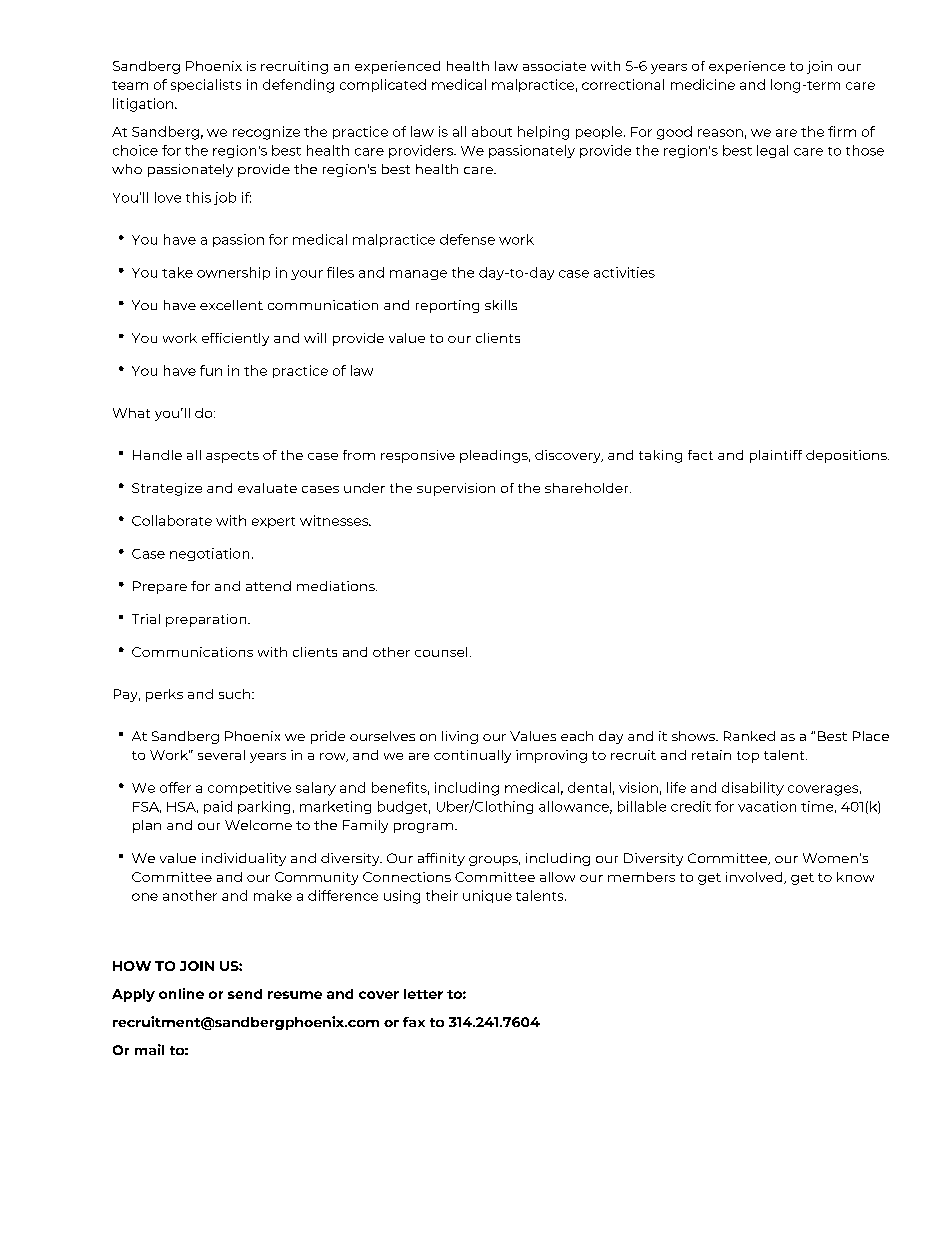  What do you see at coordinates (776, 456) in the page?
I see `plaintiff` at bounding box center [776, 456].
